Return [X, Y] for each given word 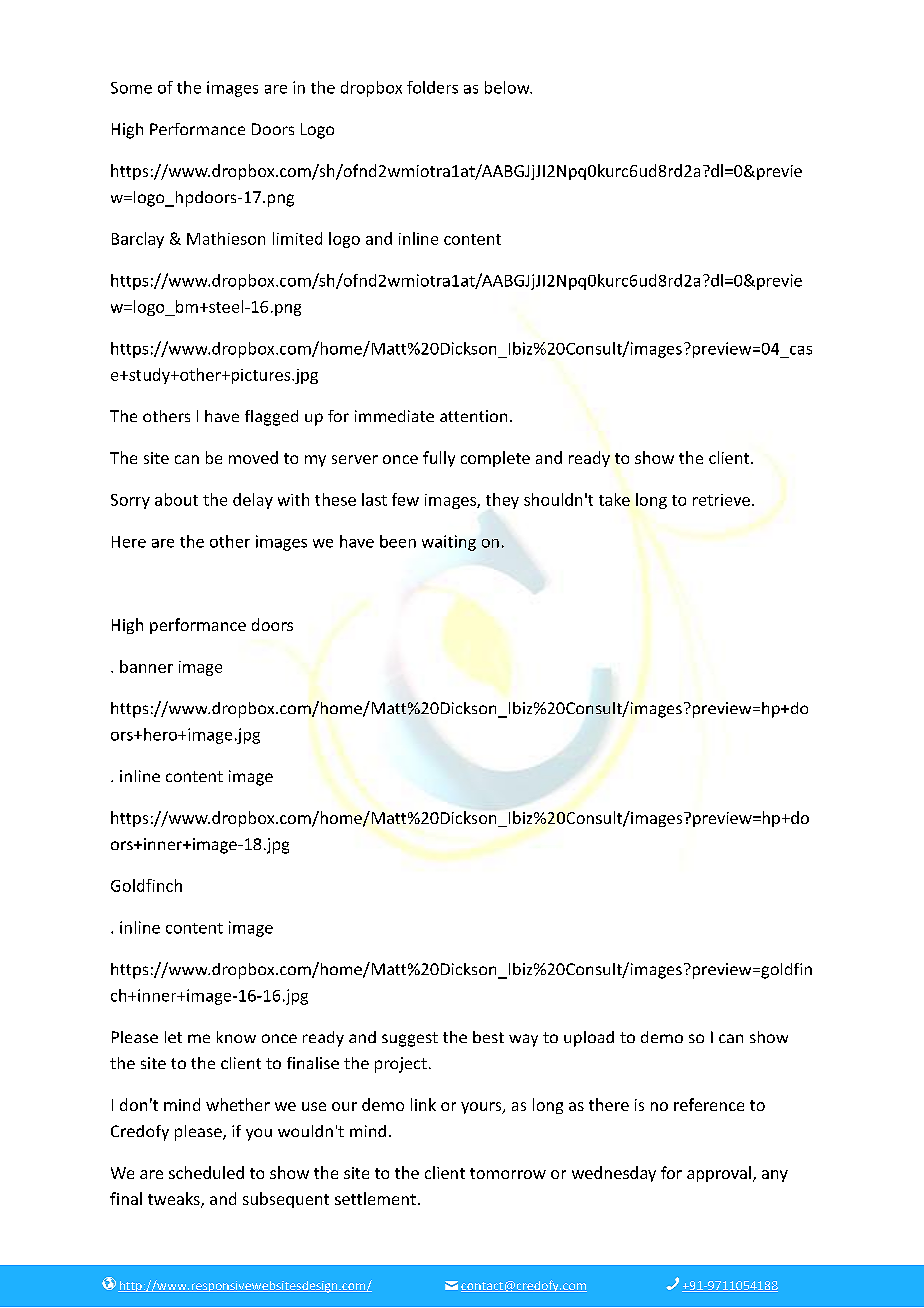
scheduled [206, 1172]
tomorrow [508, 1173]
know [236, 1037]
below [508, 87]
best [488, 1037]
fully [439, 459]
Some [131, 88]
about [176, 499]
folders [432, 87]
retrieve [721, 500]
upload [589, 1039]
